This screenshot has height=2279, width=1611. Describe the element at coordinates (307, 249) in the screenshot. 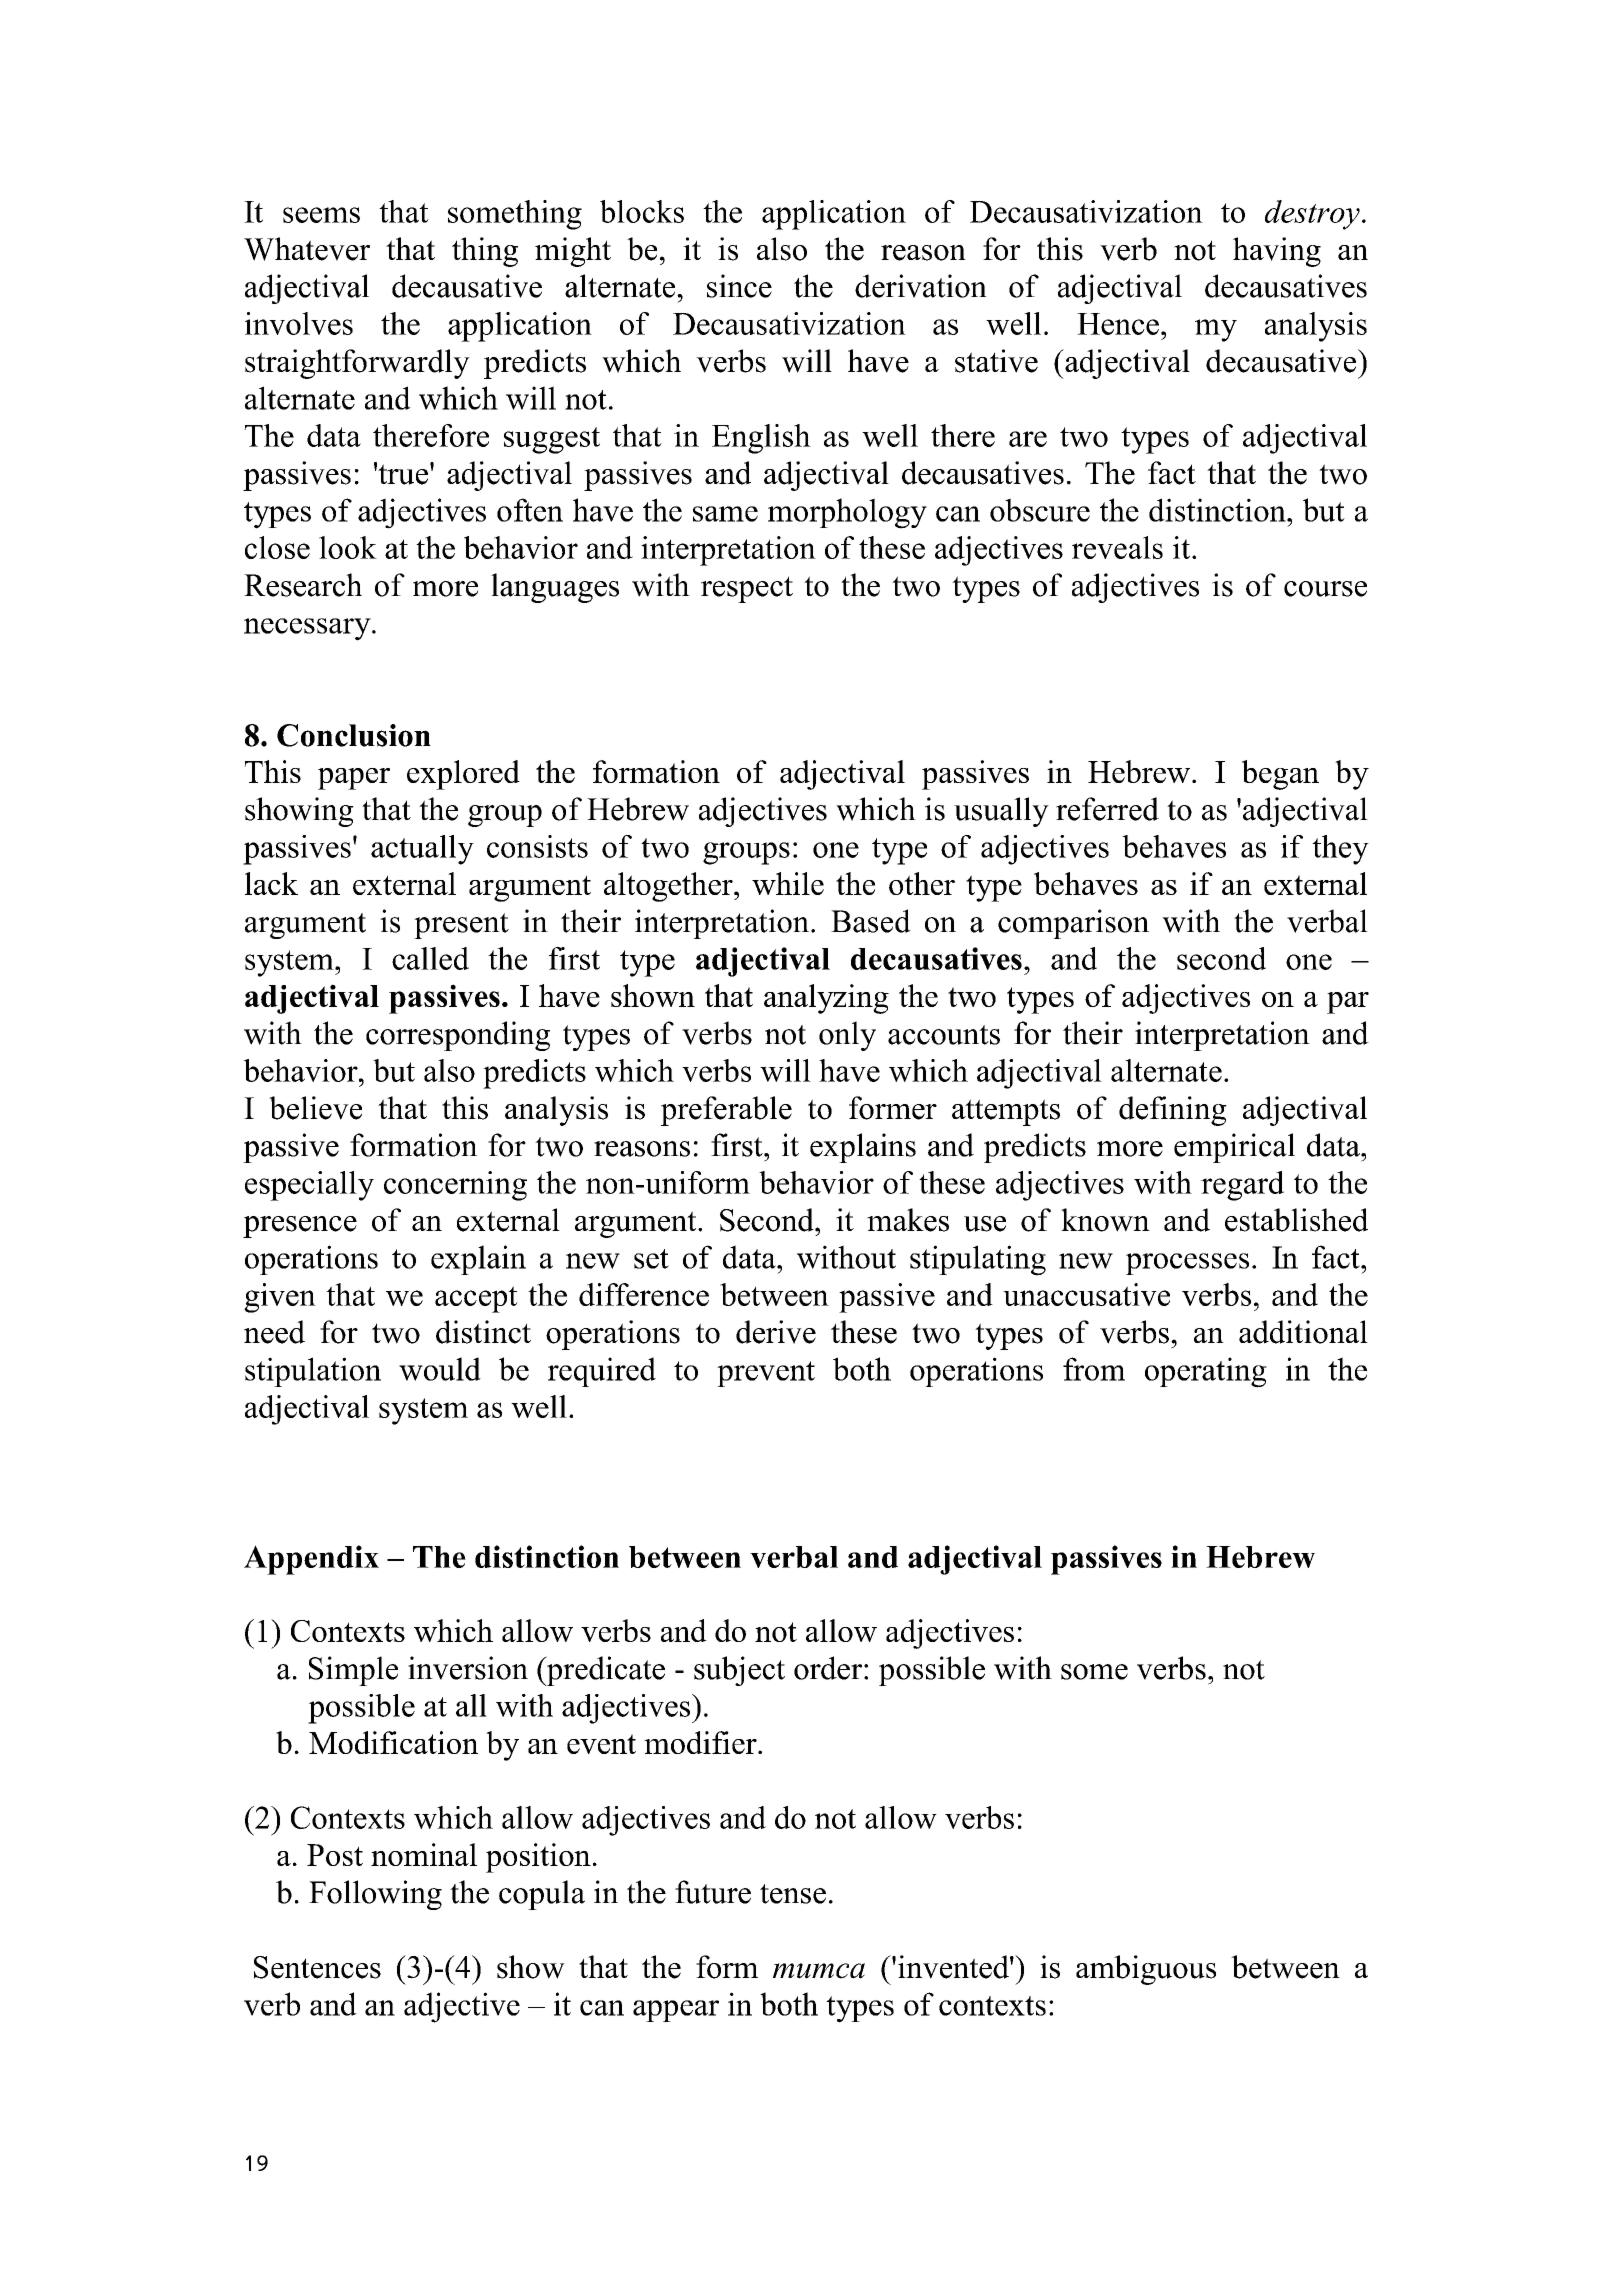

I see `Whatever` at that location.
